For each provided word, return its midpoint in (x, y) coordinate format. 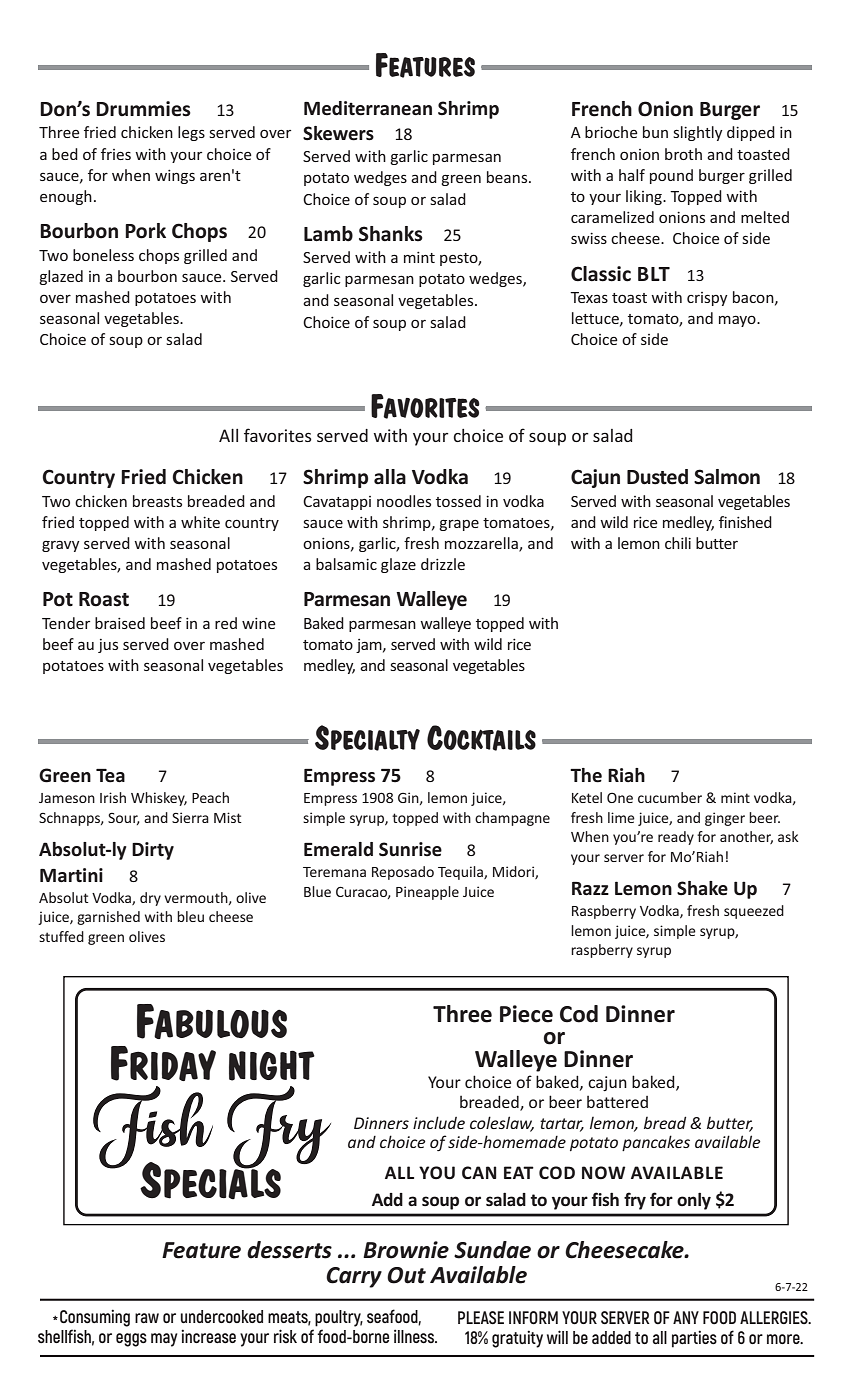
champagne (512, 819)
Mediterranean (368, 108)
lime (621, 817)
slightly (698, 133)
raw (147, 1318)
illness (415, 1336)
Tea (110, 776)
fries (116, 154)
